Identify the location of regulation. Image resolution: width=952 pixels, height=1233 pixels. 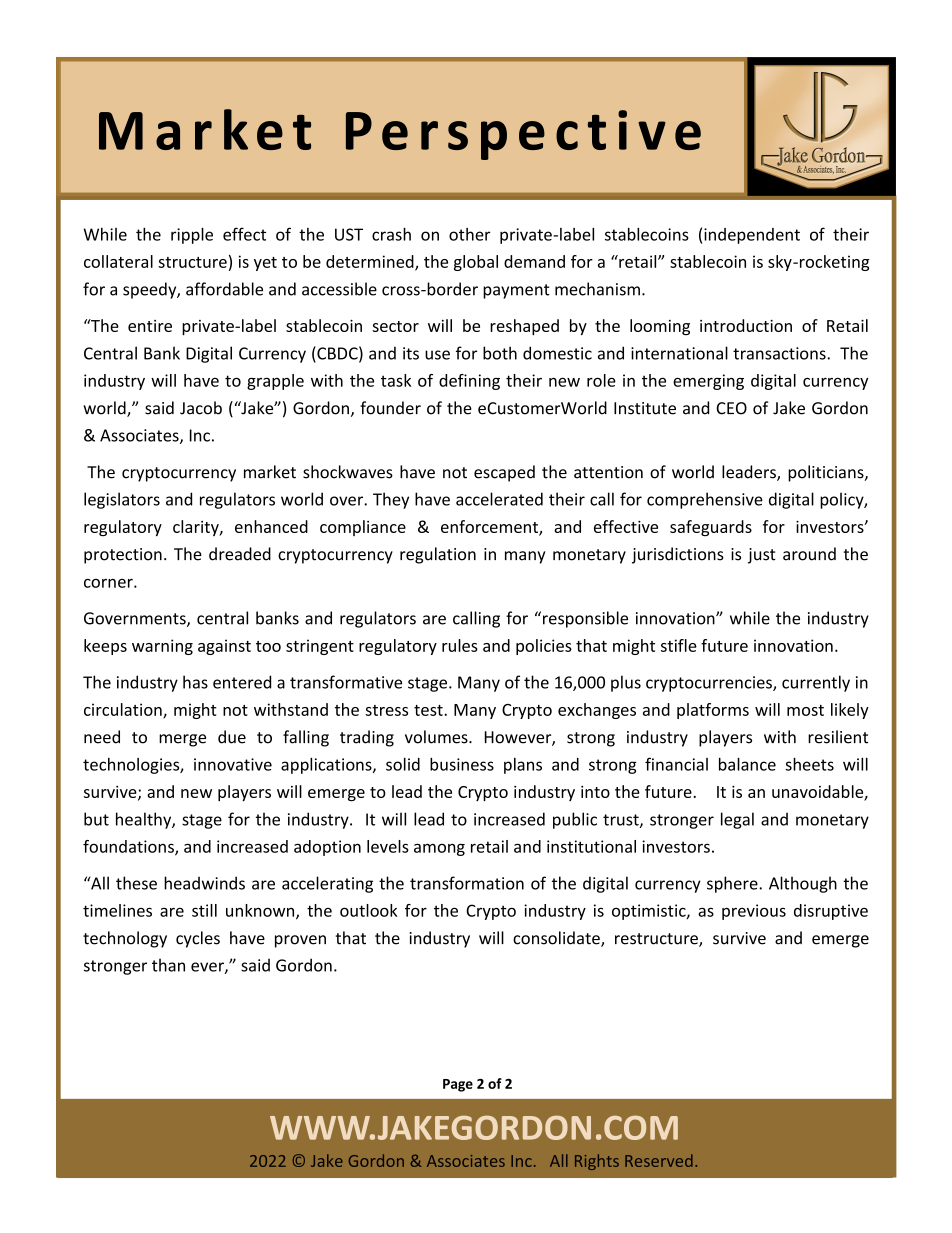
(438, 555).
